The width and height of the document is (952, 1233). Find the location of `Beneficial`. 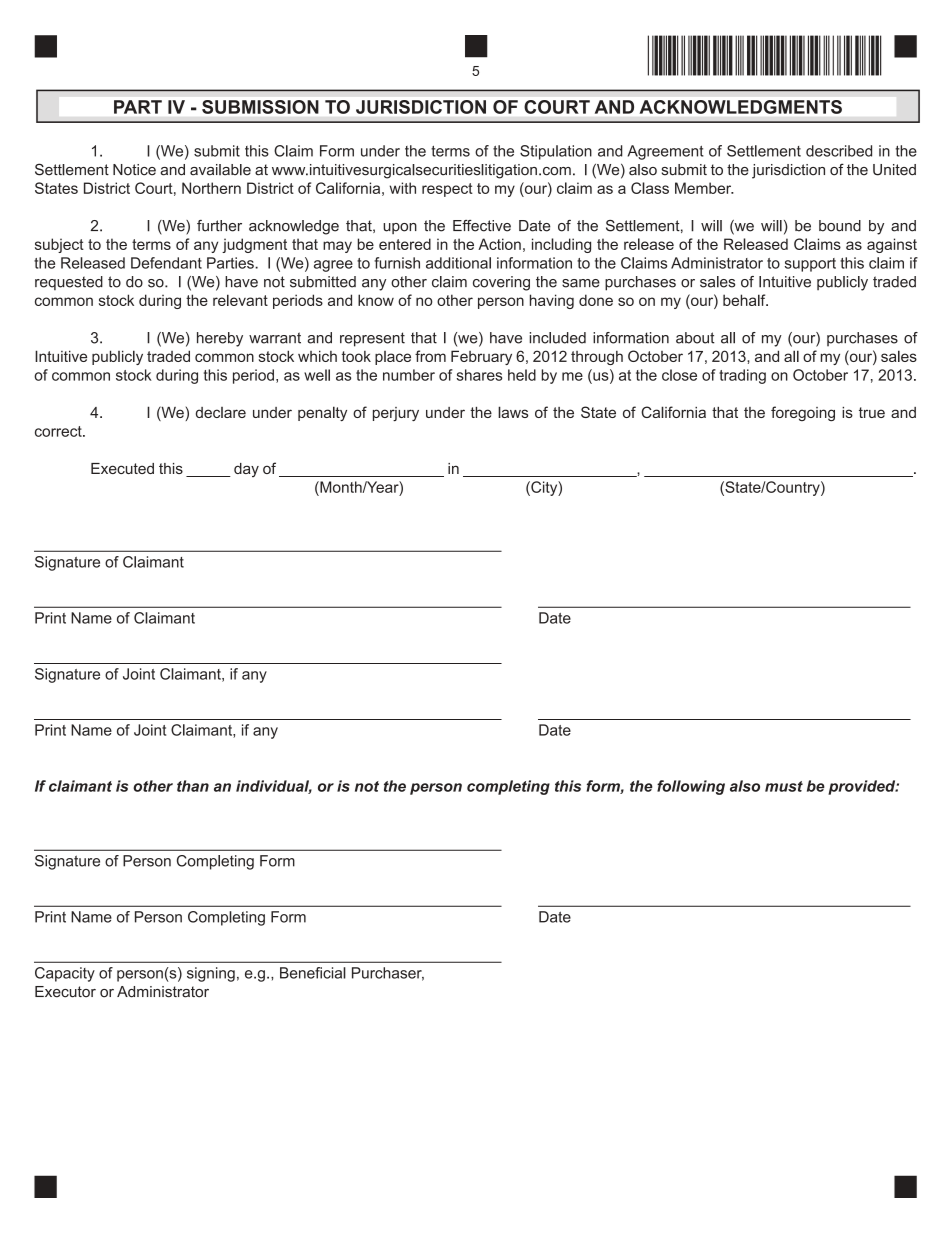

Beneficial is located at coordinates (313, 973).
